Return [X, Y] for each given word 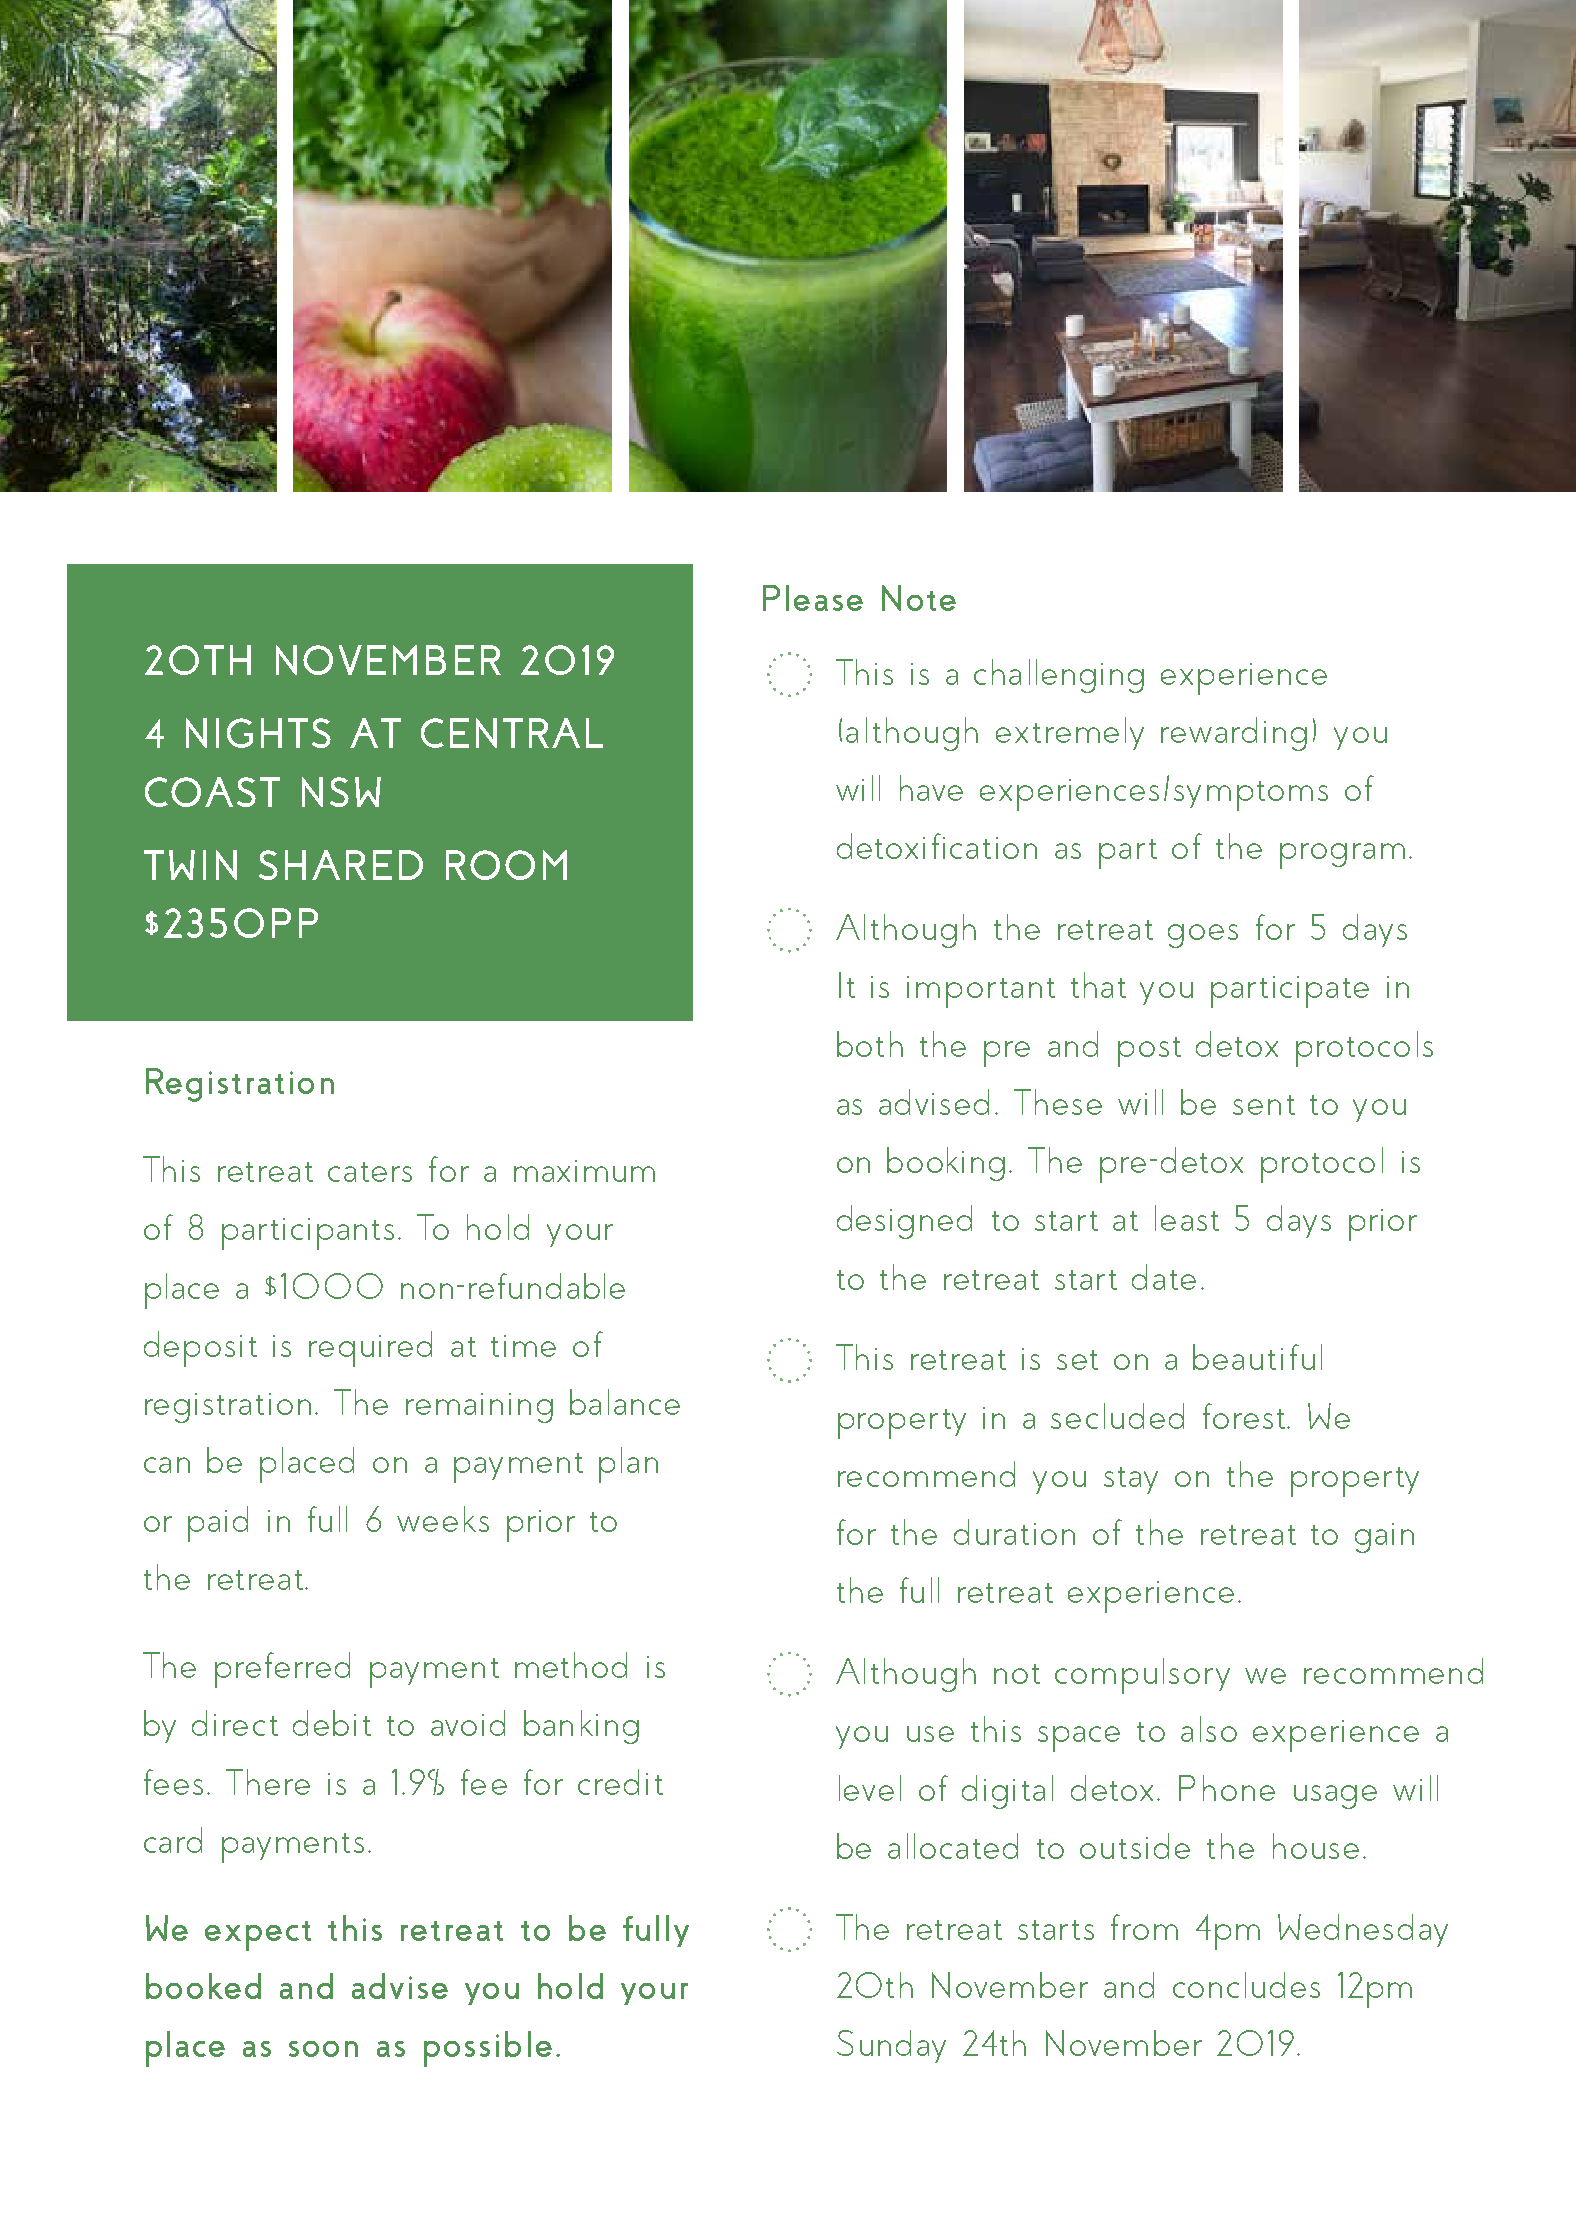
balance [625, 1402]
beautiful [1257, 1357]
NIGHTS [258, 733]
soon [323, 2049]
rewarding [1234, 734]
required [370, 1349]
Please [813, 598]
